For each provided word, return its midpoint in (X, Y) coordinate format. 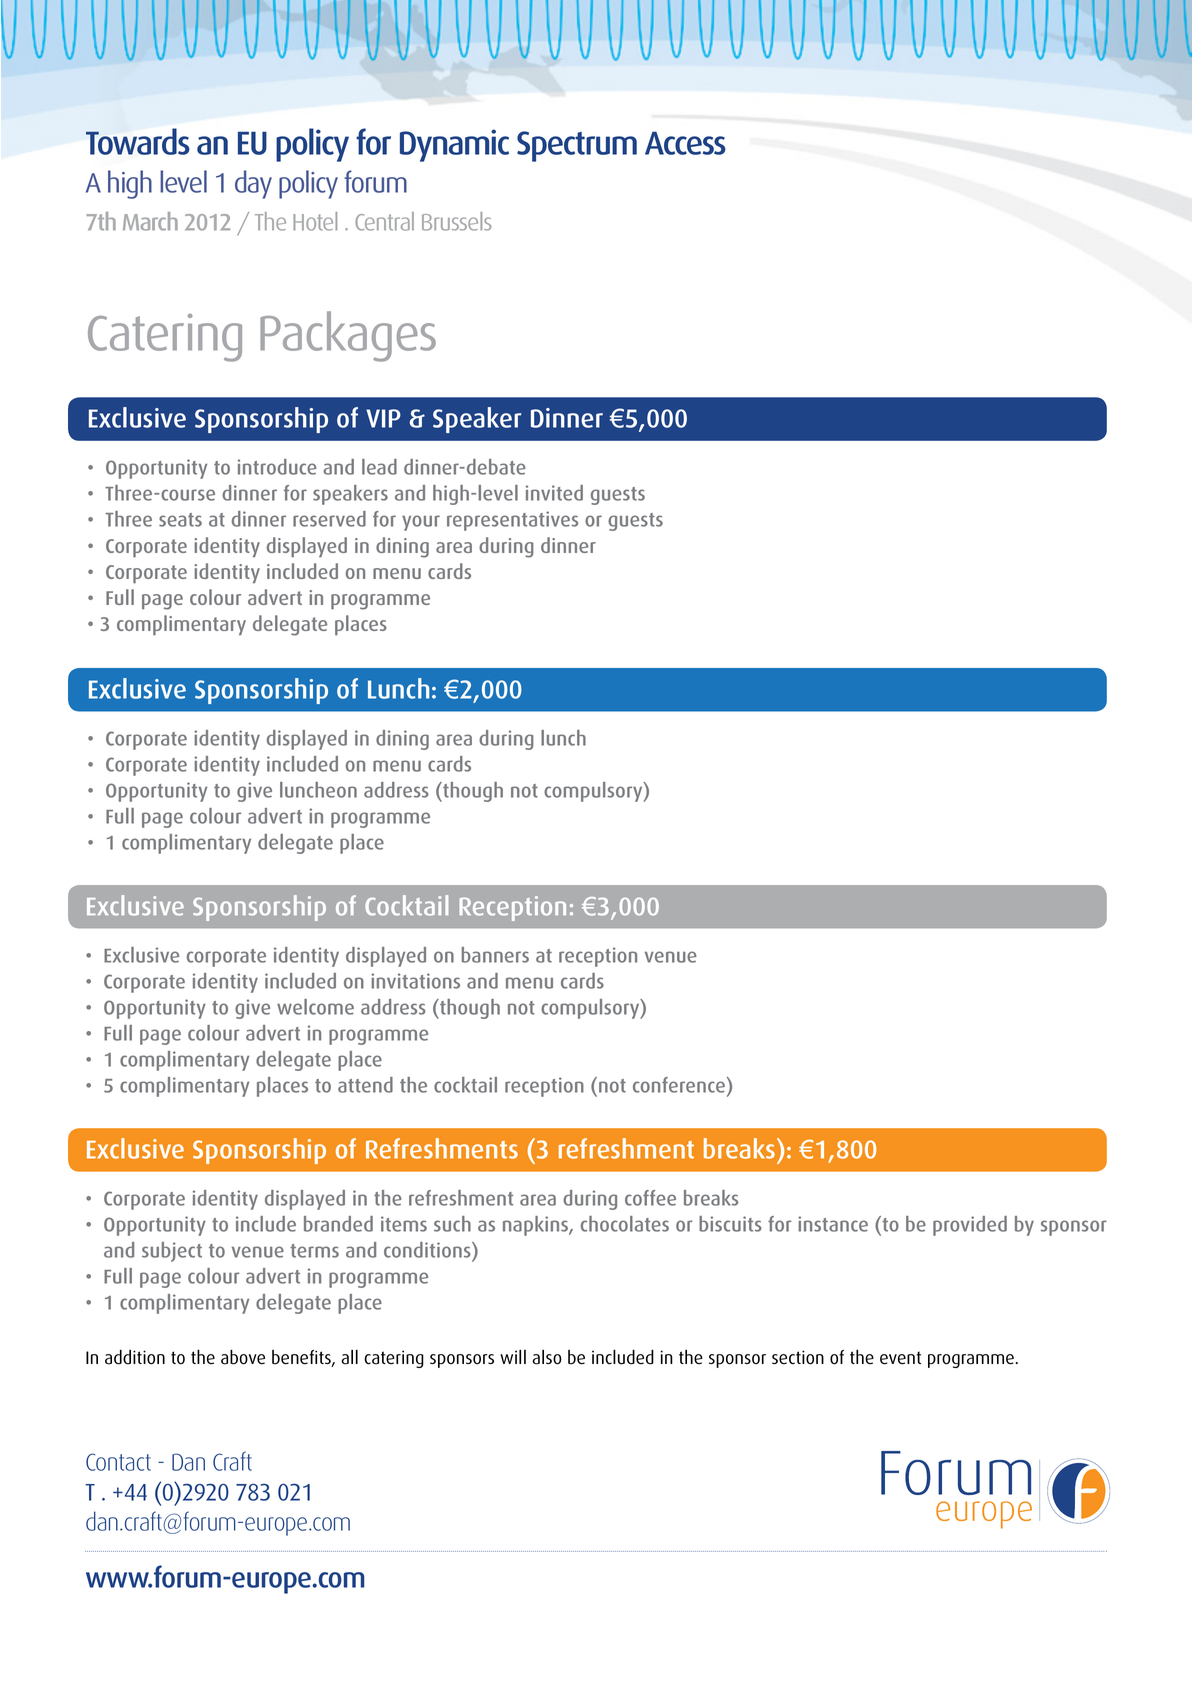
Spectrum (577, 146)
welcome (315, 1007)
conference (680, 1085)
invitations (415, 981)
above (243, 1357)
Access (685, 143)
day (253, 184)
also (547, 1357)
